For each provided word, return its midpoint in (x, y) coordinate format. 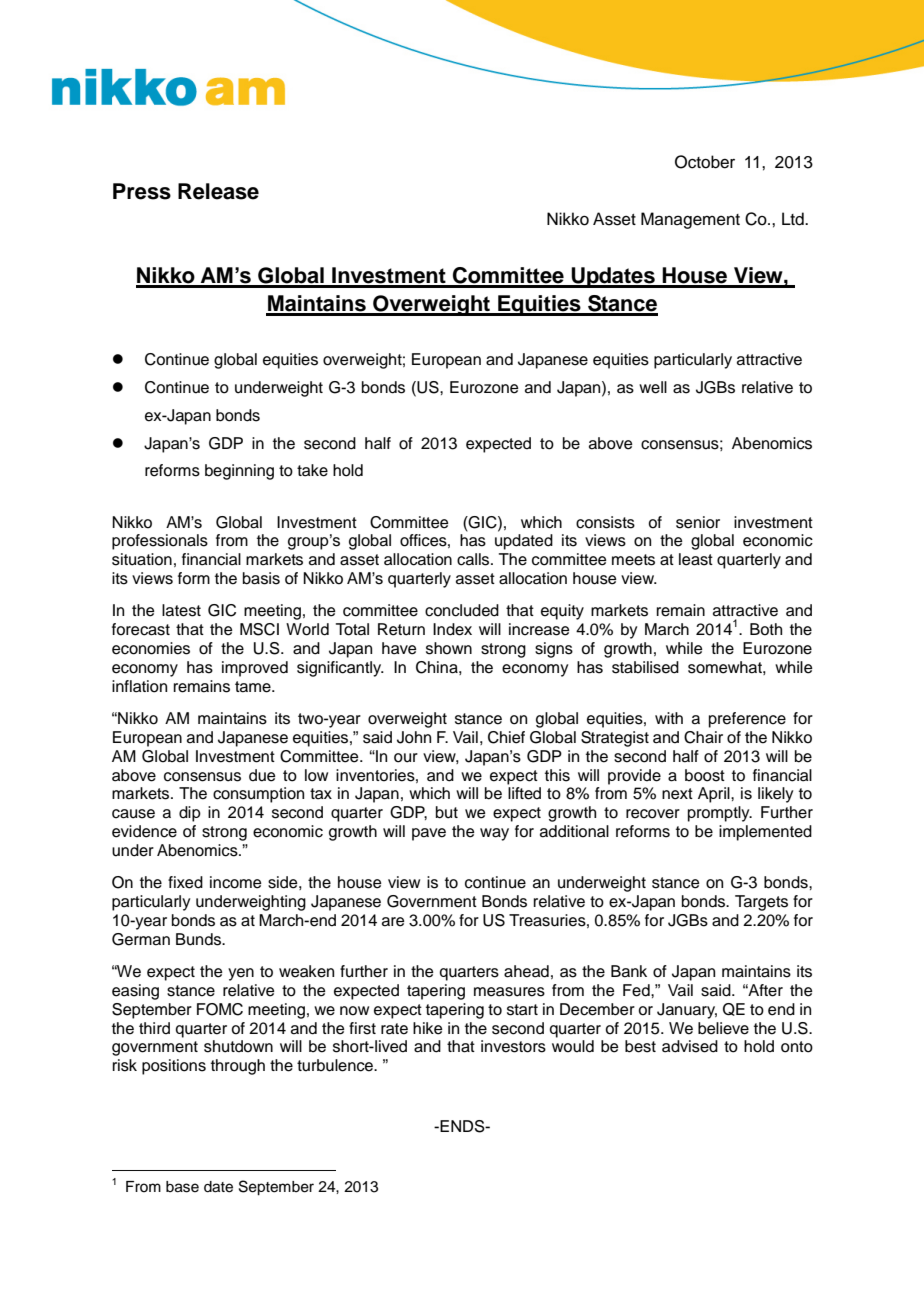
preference (747, 720)
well (653, 387)
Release (218, 191)
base (182, 1187)
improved (255, 669)
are (393, 922)
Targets (761, 903)
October (705, 162)
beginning (239, 472)
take (312, 470)
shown (449, 648)
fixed (185, 882)
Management (690, 220)
